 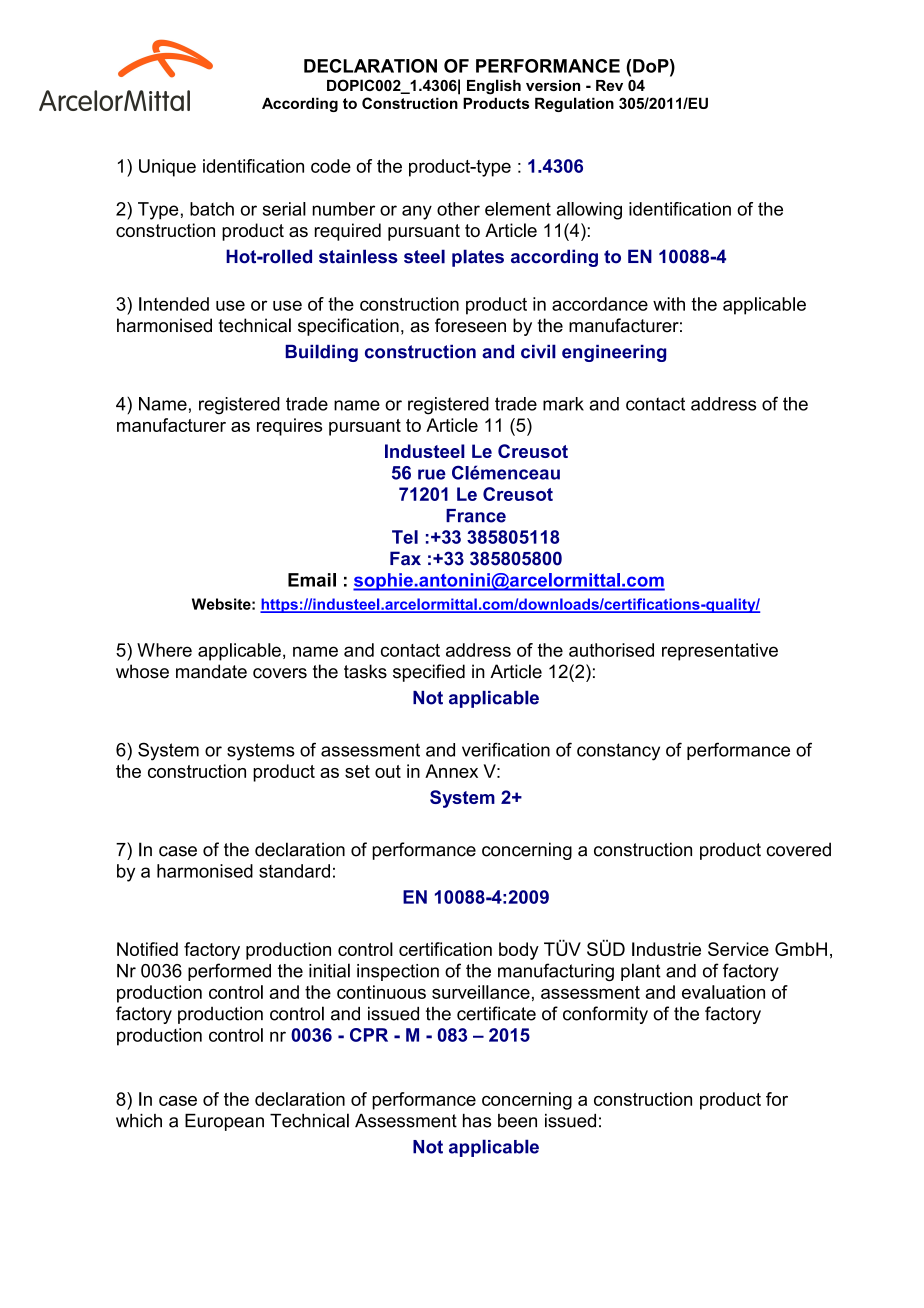 I want to click on Unique, so click(x=167, y=168).
